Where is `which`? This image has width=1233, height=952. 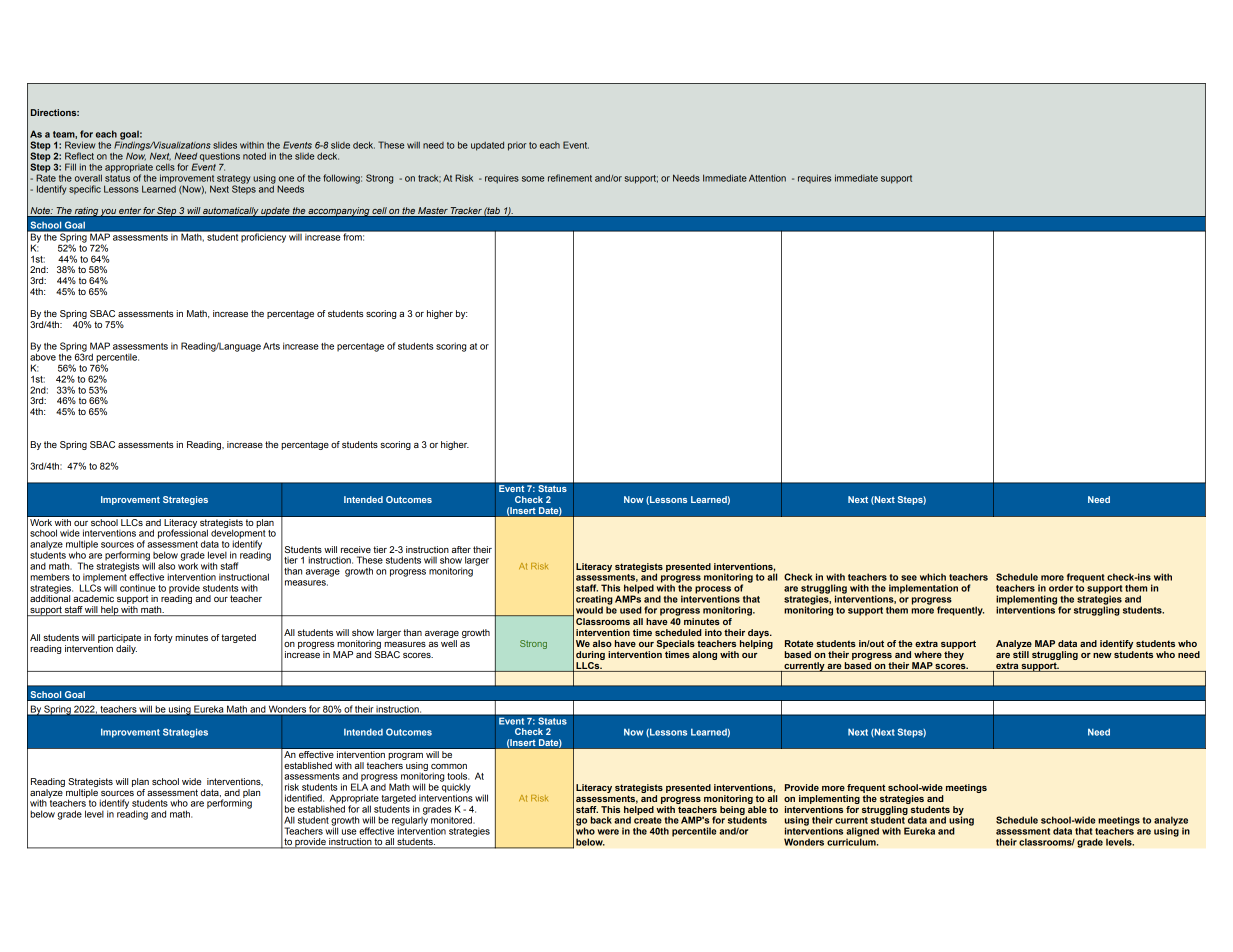 which is located at coordinates (933, 577).
